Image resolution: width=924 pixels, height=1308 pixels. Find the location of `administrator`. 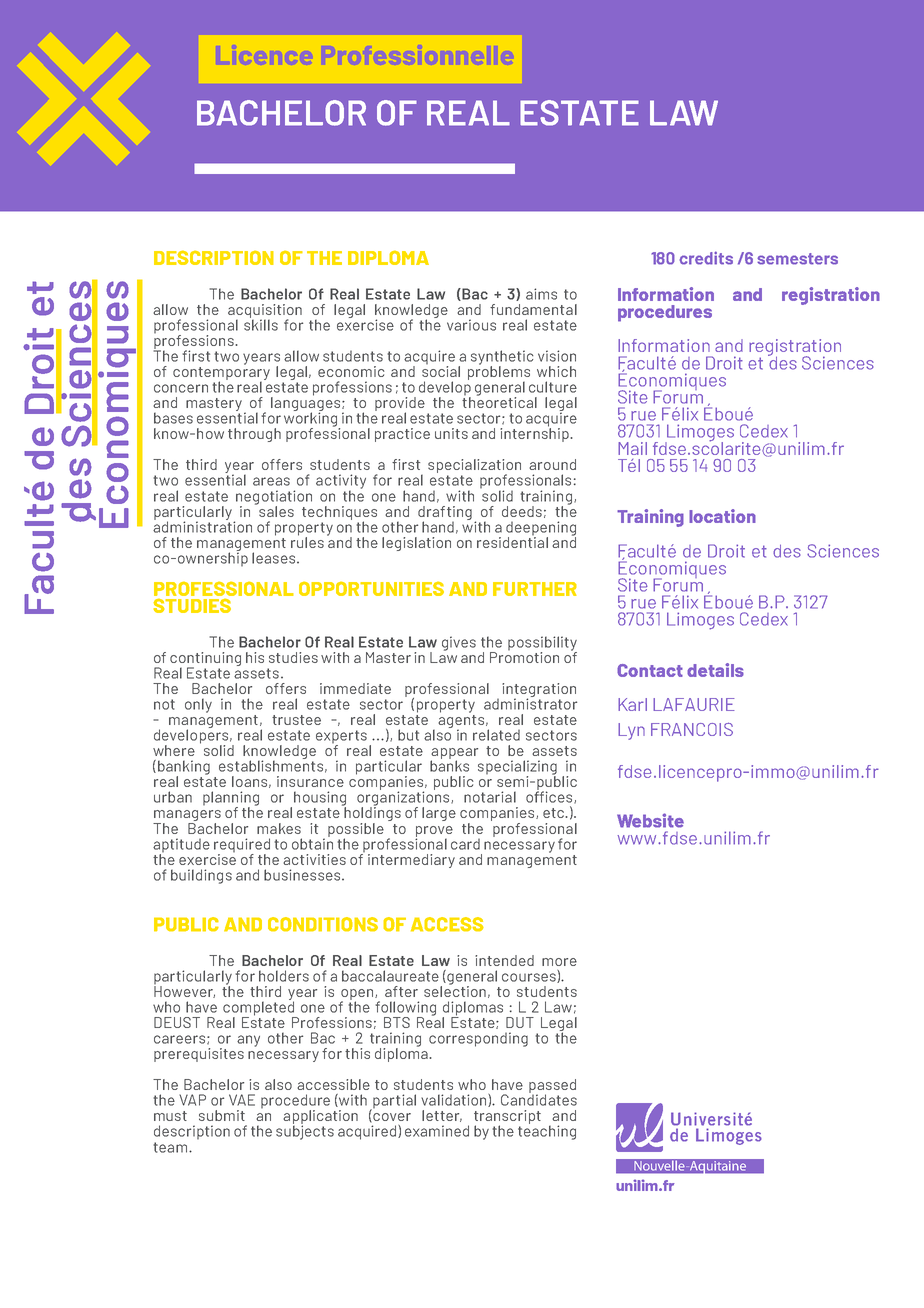

administrator is located at coordinates (530, 703).
